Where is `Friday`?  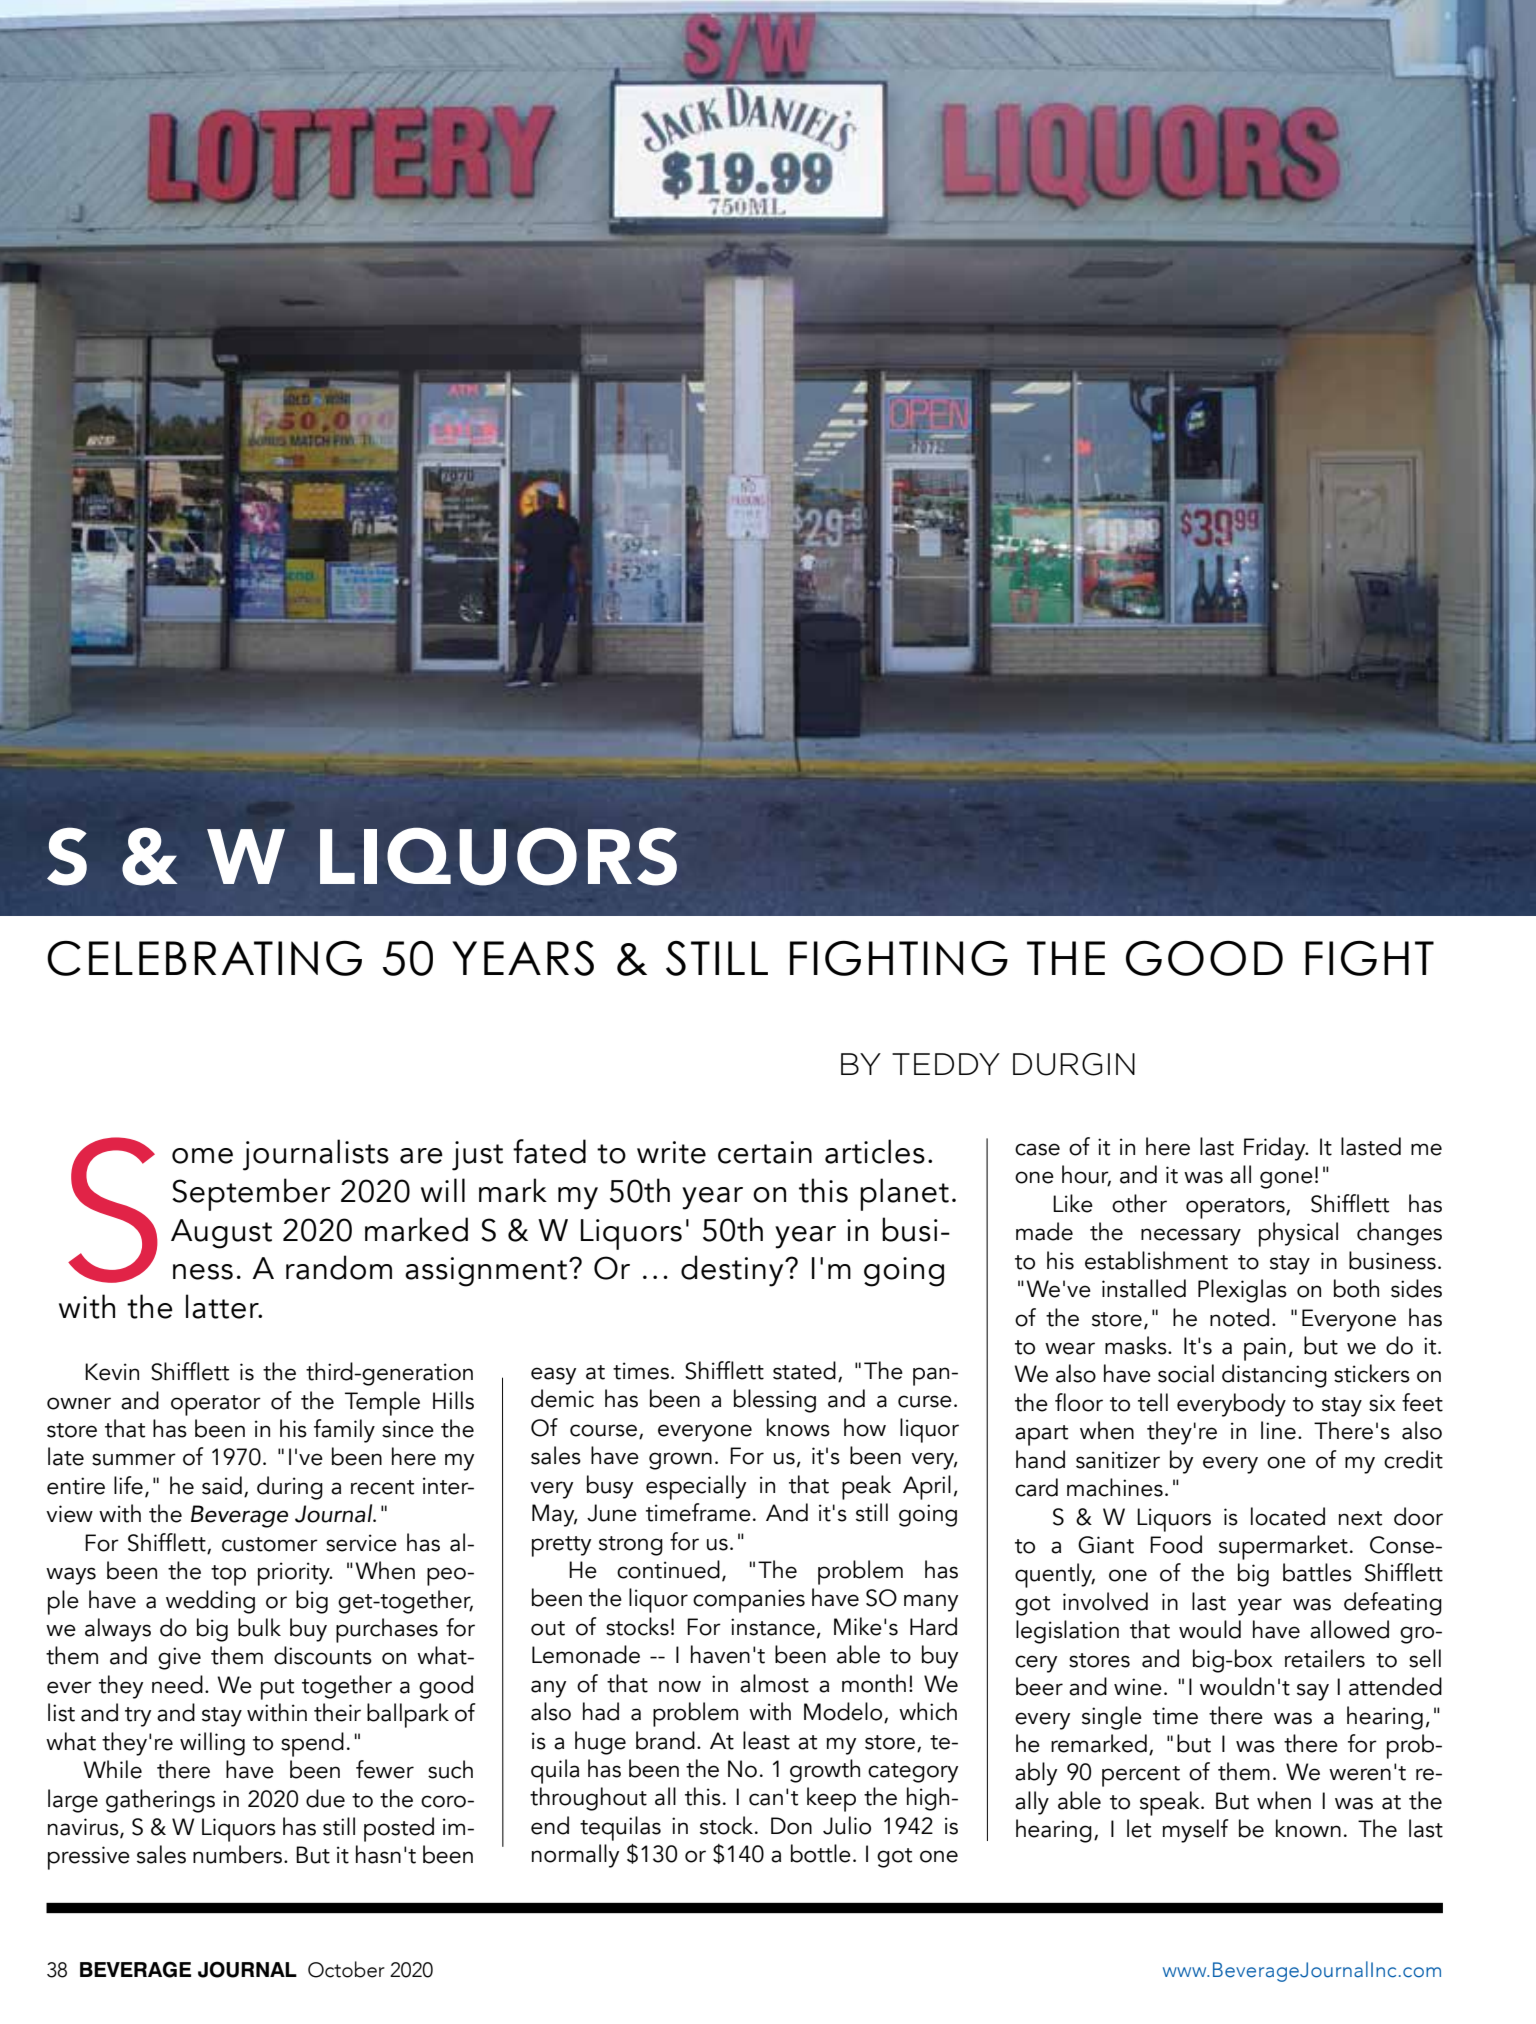 Friday is located at coordinates (1276, 1149).
